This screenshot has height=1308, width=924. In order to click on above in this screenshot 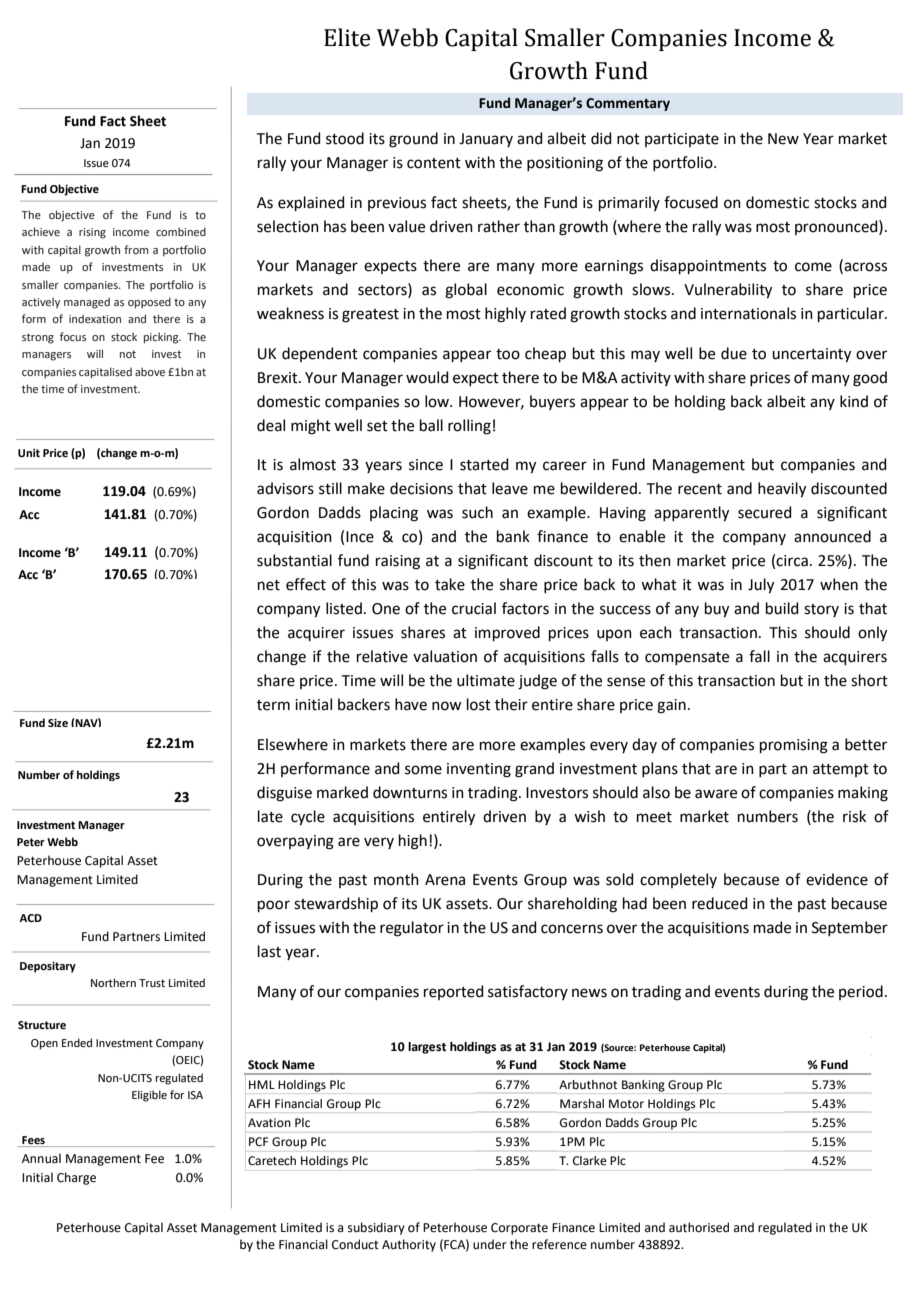, I will do `click(150, 371)`.
